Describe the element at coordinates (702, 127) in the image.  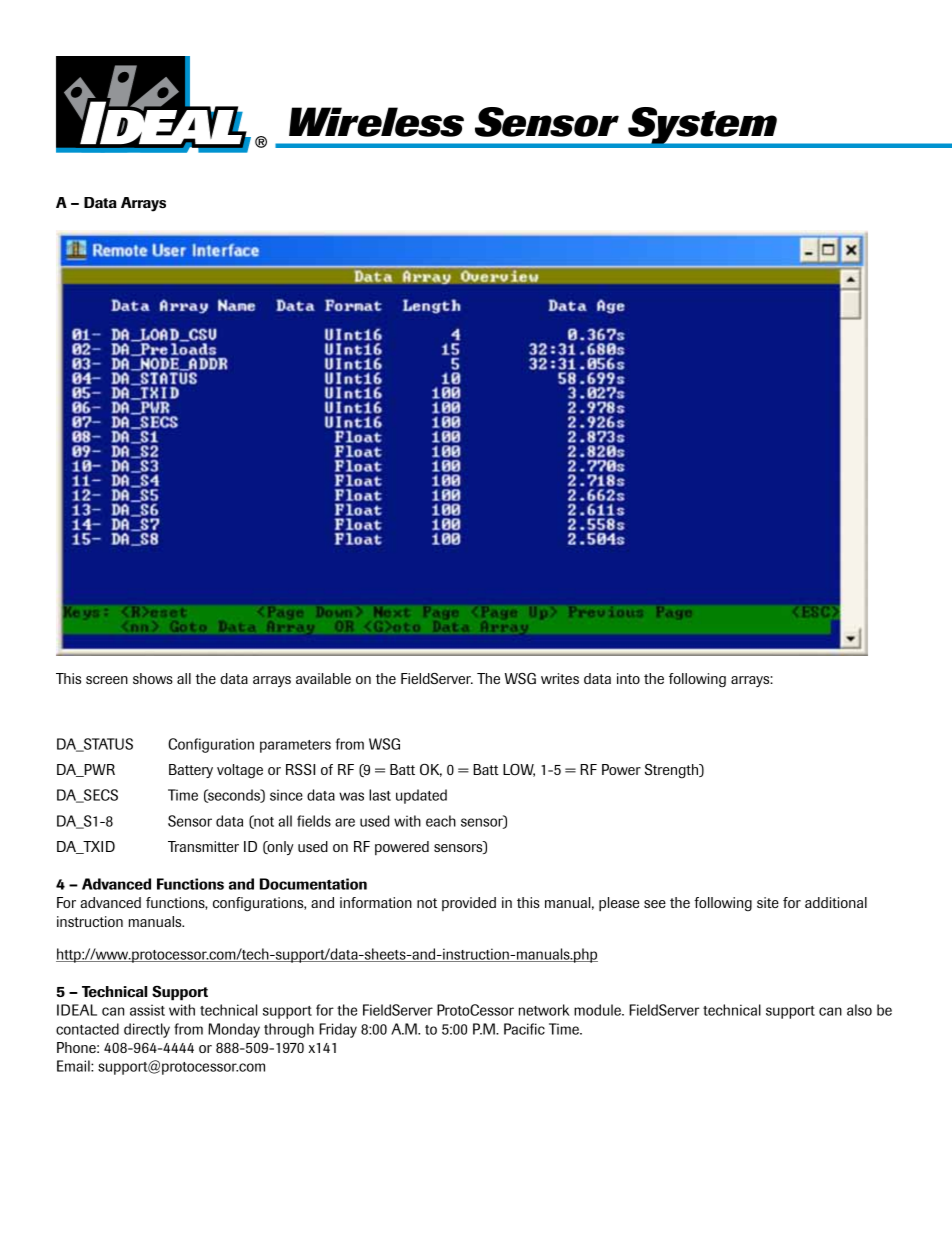
I see `System` at that location.
